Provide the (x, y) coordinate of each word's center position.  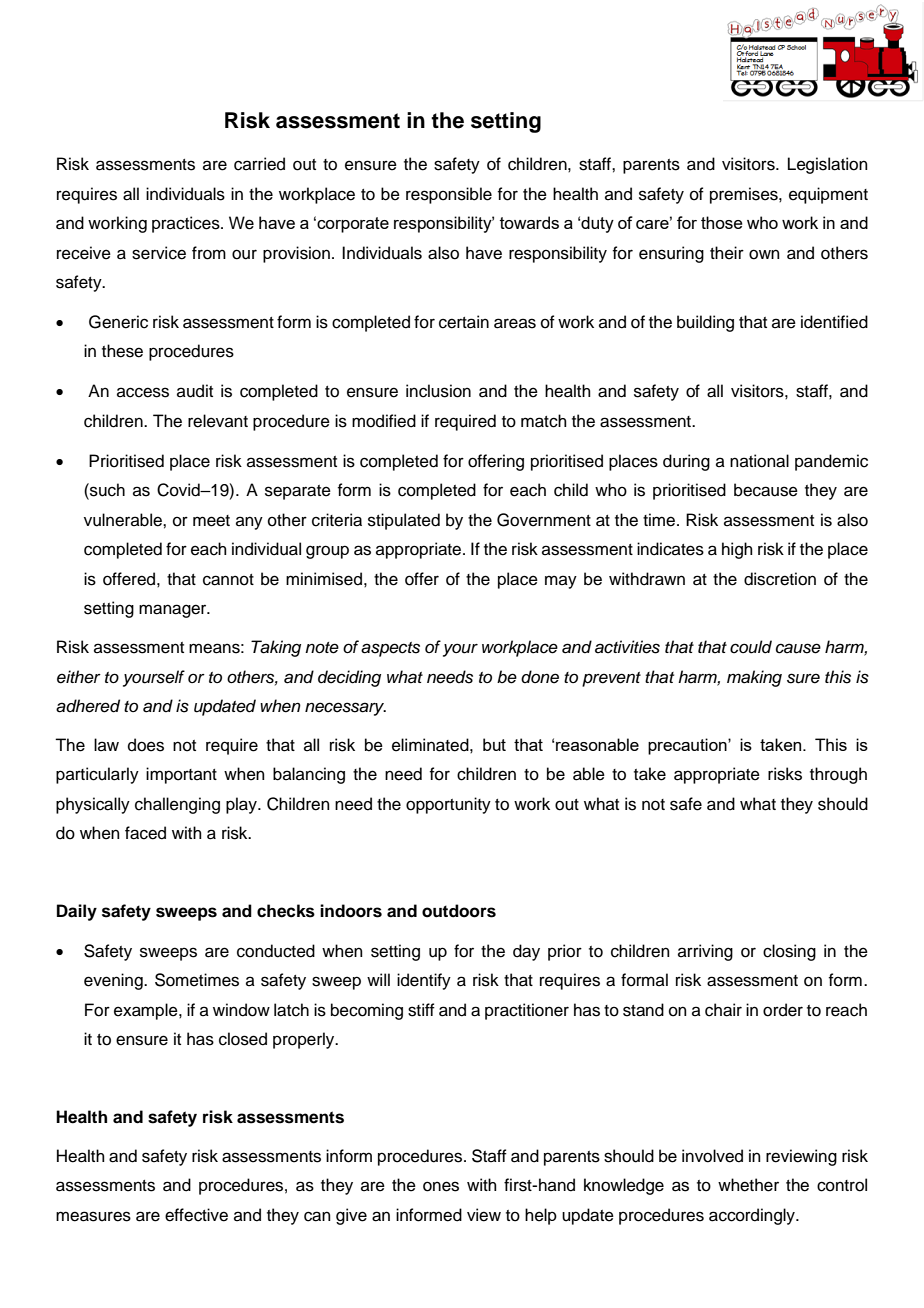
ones (441, 1186)
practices (187, 224)
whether (748, 1185)
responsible (449, 195)
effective (196, 1215)
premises (745, 195)
